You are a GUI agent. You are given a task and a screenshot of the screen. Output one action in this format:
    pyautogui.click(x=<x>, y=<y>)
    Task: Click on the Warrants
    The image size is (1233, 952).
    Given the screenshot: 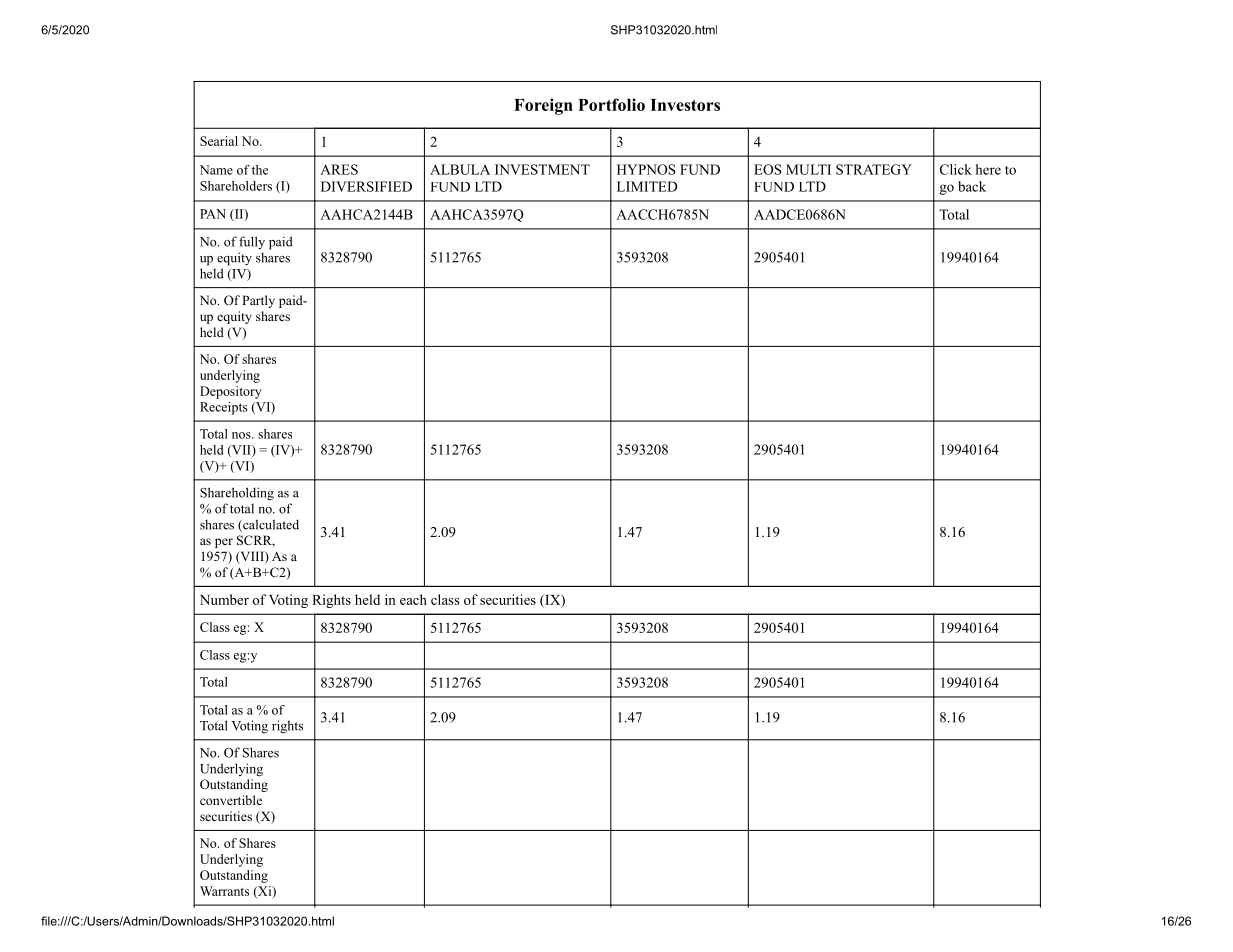 What is the action you would take?
    pyautogui.click(x=224, y=891)
